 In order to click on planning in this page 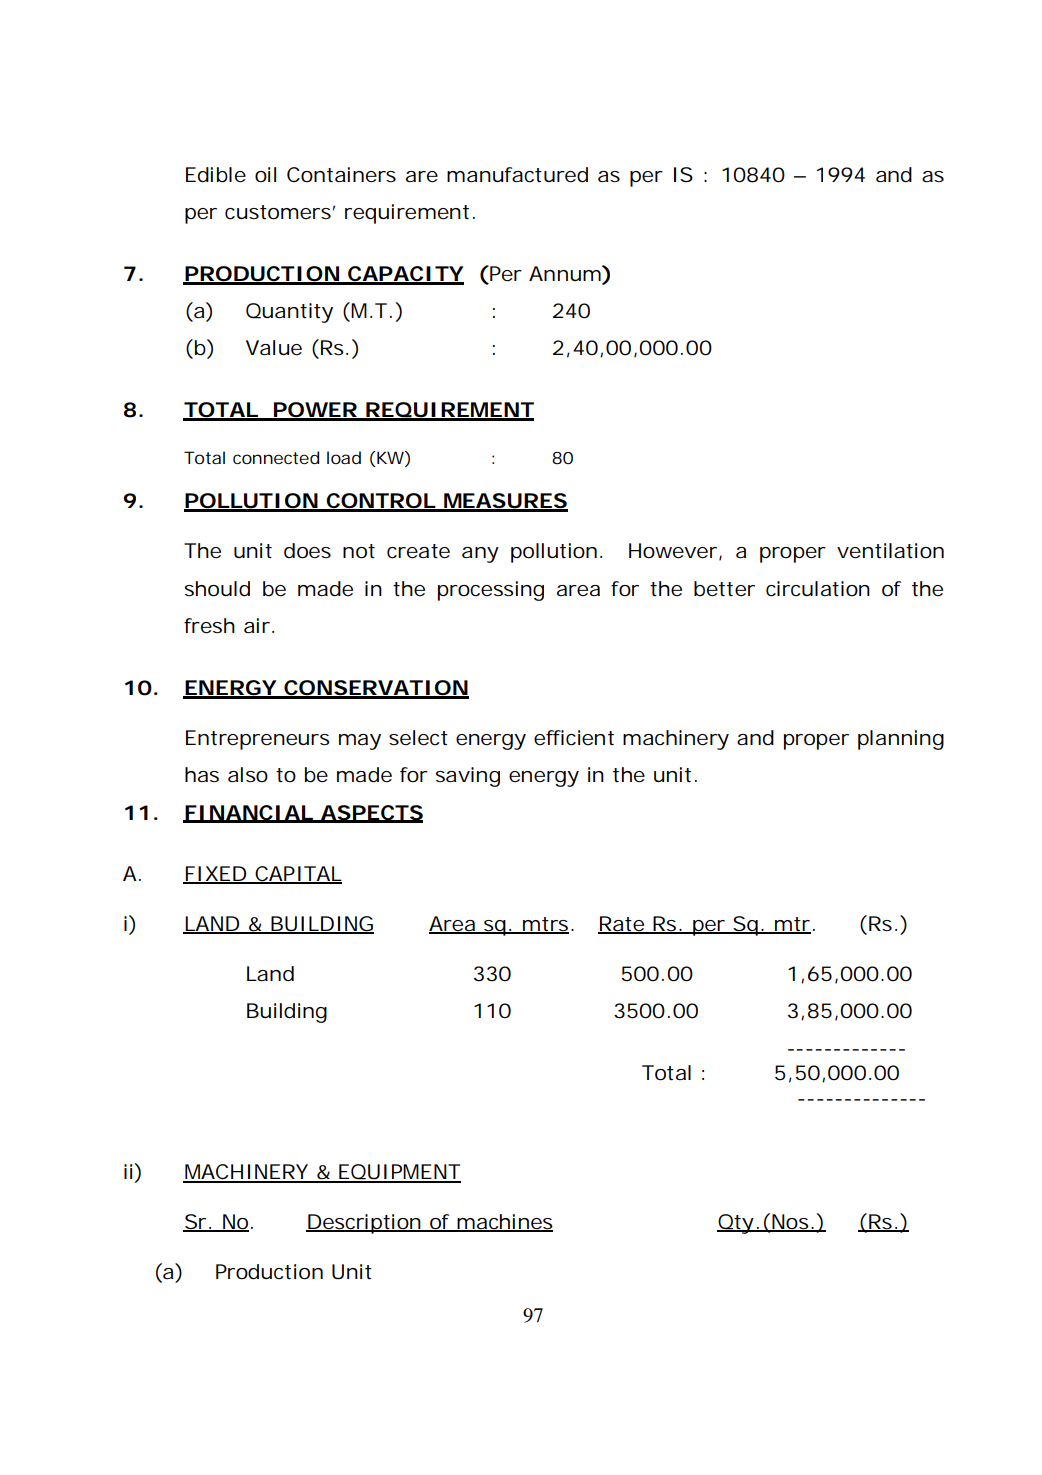, I will do `click(901, 740)`.
